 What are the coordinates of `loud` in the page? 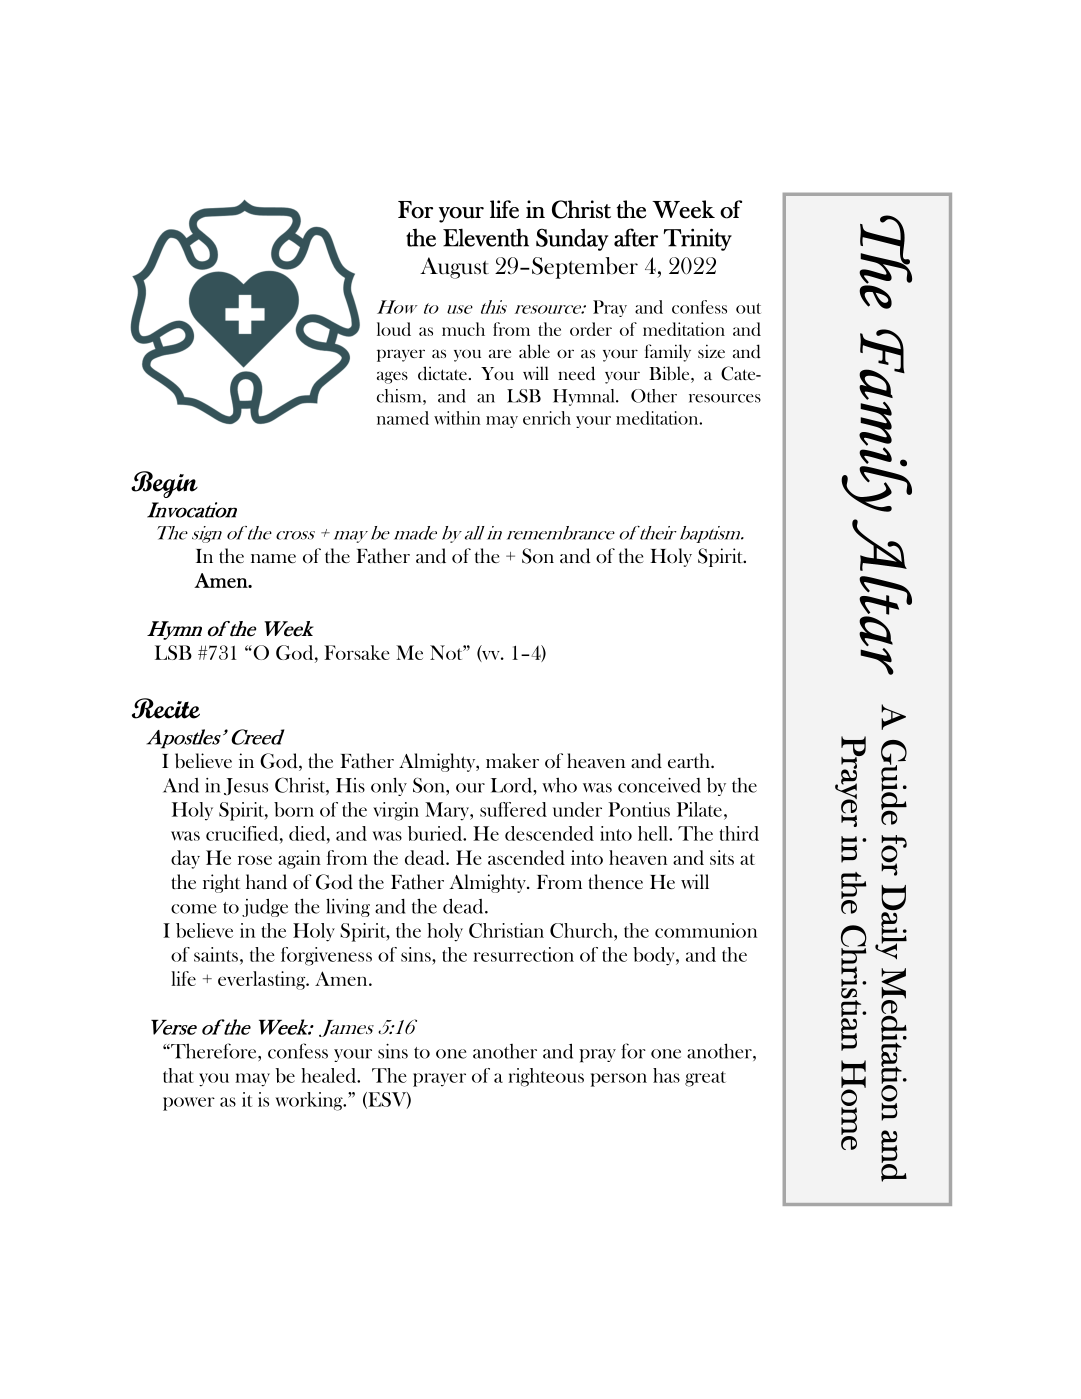 It's located at (394, 329).
